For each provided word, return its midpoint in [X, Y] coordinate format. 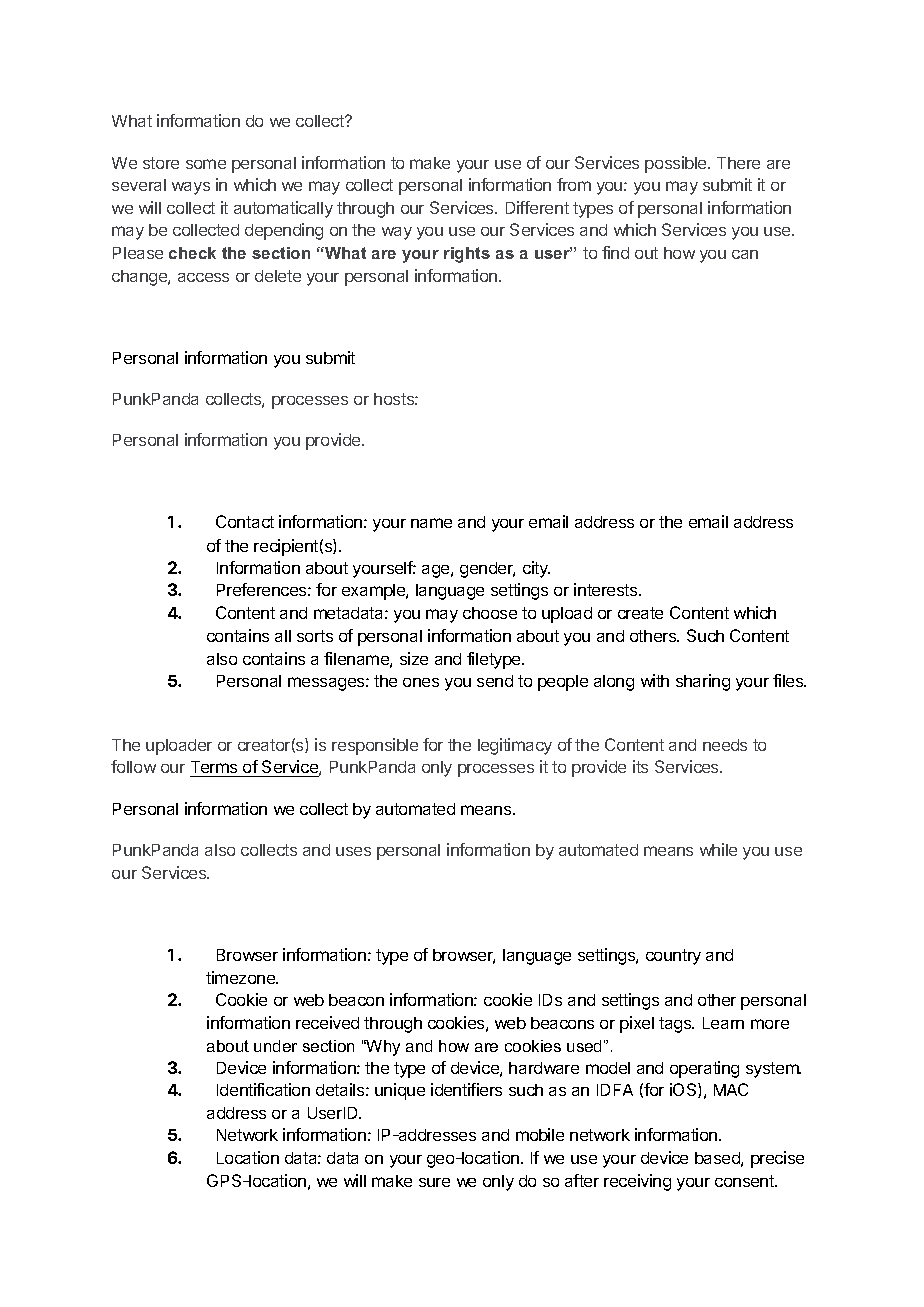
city [536, 569]
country [673, 957]
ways [191, 188]
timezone [242, 977]
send [495, 681]
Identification [263, 1089]
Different [537, 207]
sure [434, 1182]
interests [607, 589]
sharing [703, 682]
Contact [245, 521]
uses [353, 851]
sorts [315, 636]
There [738, 163]
